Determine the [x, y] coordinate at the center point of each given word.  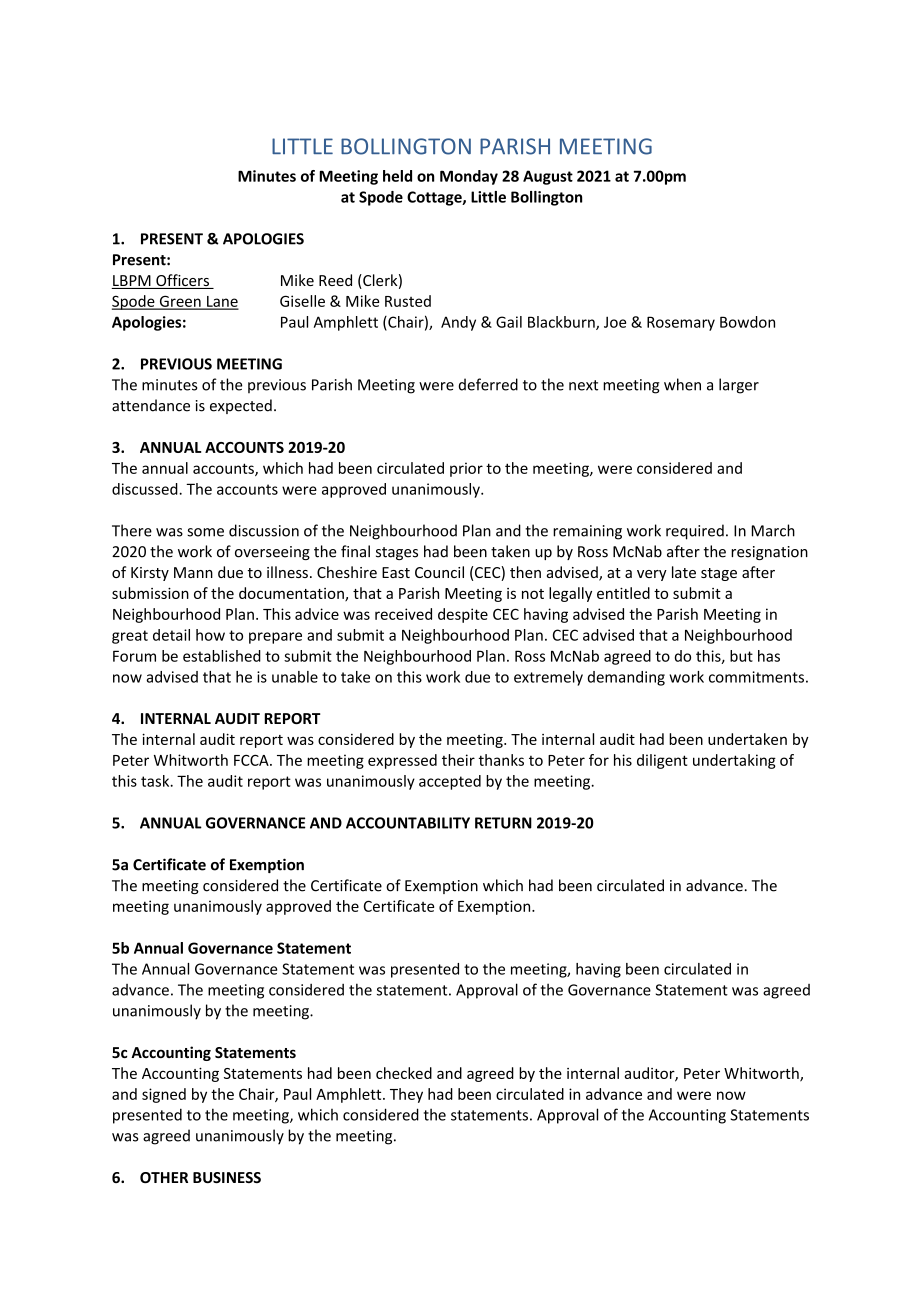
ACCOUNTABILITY [408, 823]
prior [466, 469]
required [695, 532]
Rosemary [681, 323]
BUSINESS [227, 1177]
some [205, 532]
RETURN [503, 823]
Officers [182, 281]
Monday [469, 177]
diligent [662, 761]
